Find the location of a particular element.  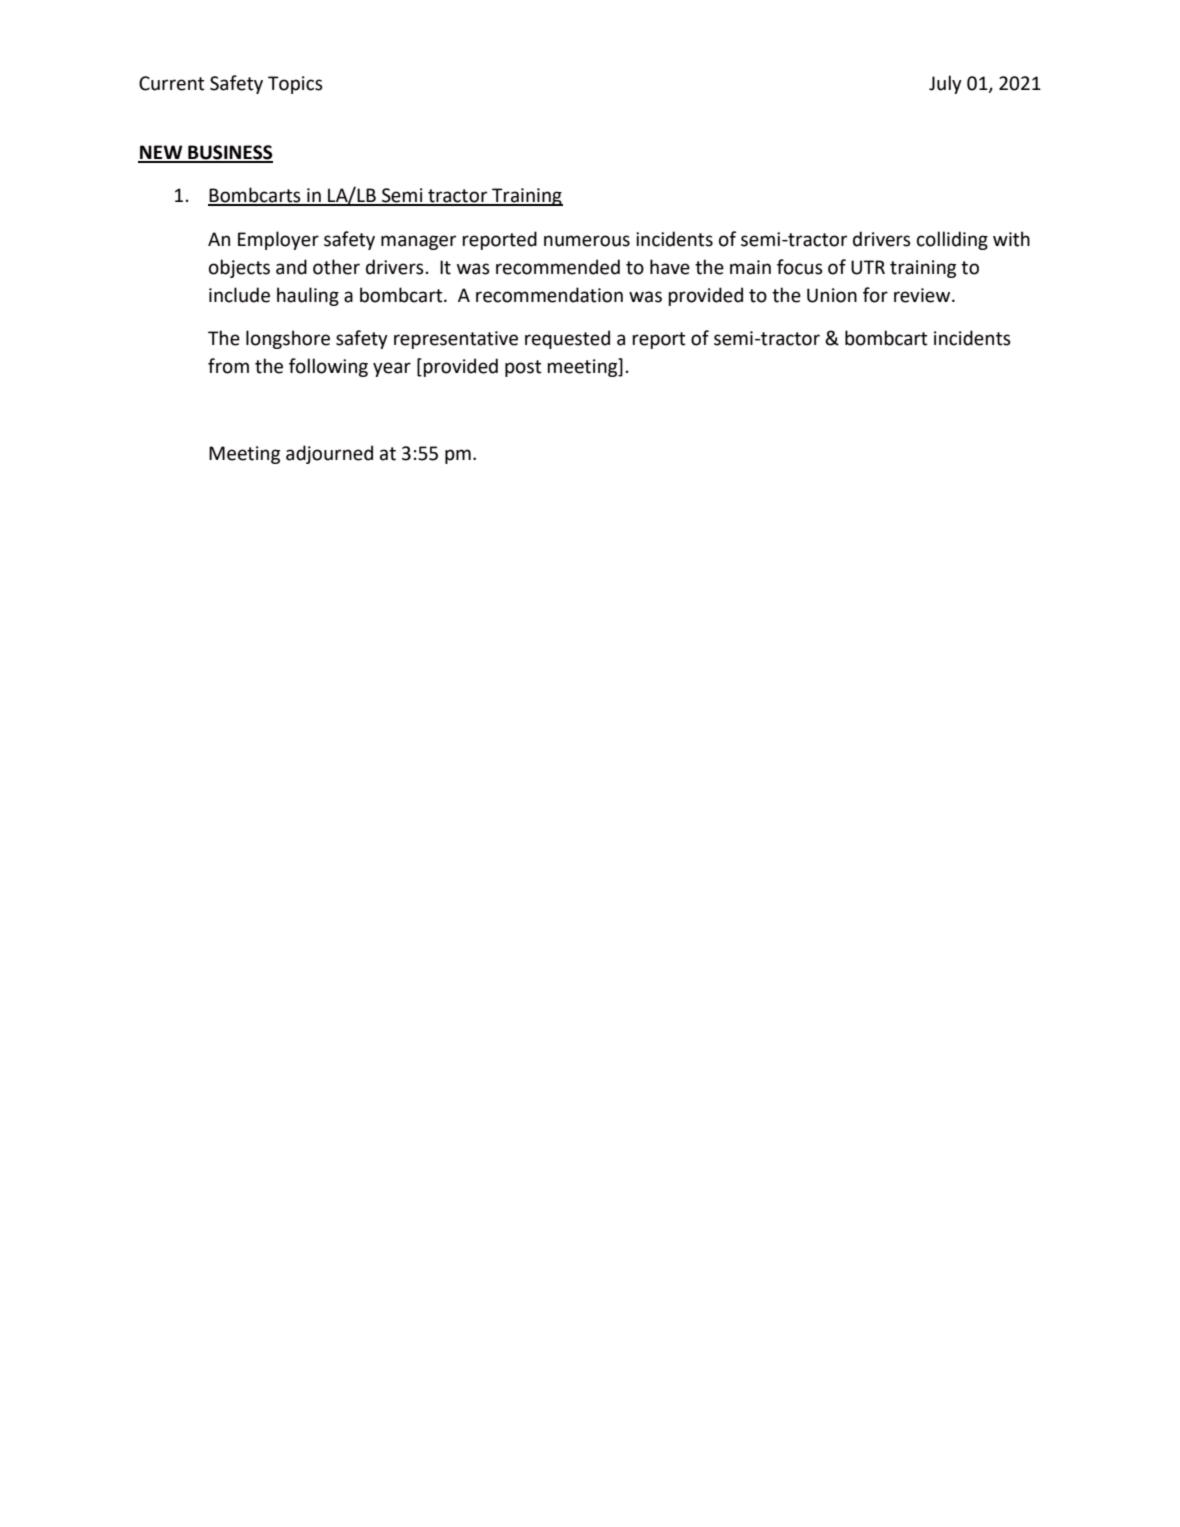

from is located at coordinates (228, 366).
